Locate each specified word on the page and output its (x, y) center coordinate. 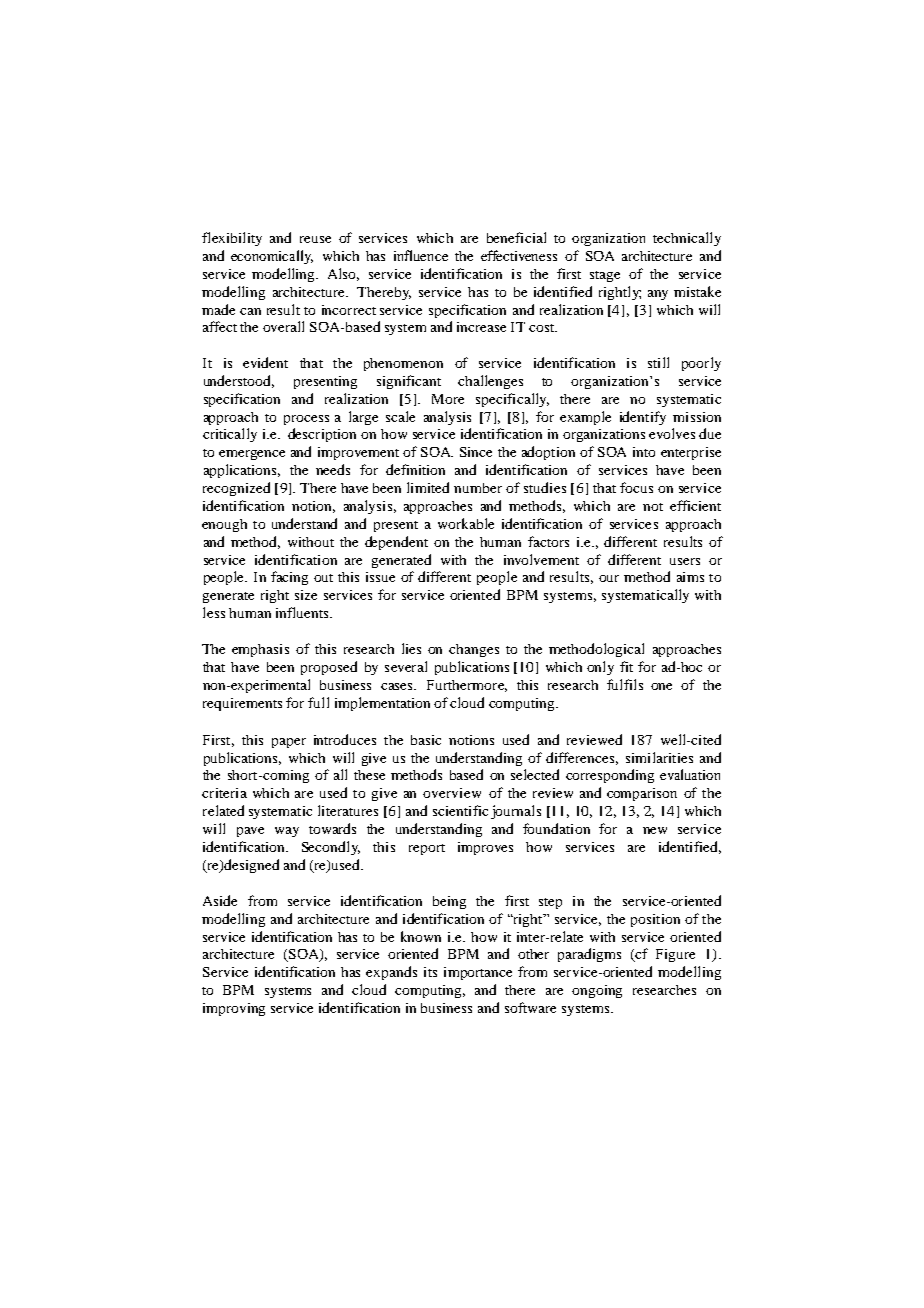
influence (421, 255)
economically (272, 257)
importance (478, 973)
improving (234, 1009)
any (658, 295)
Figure (675, 955)
